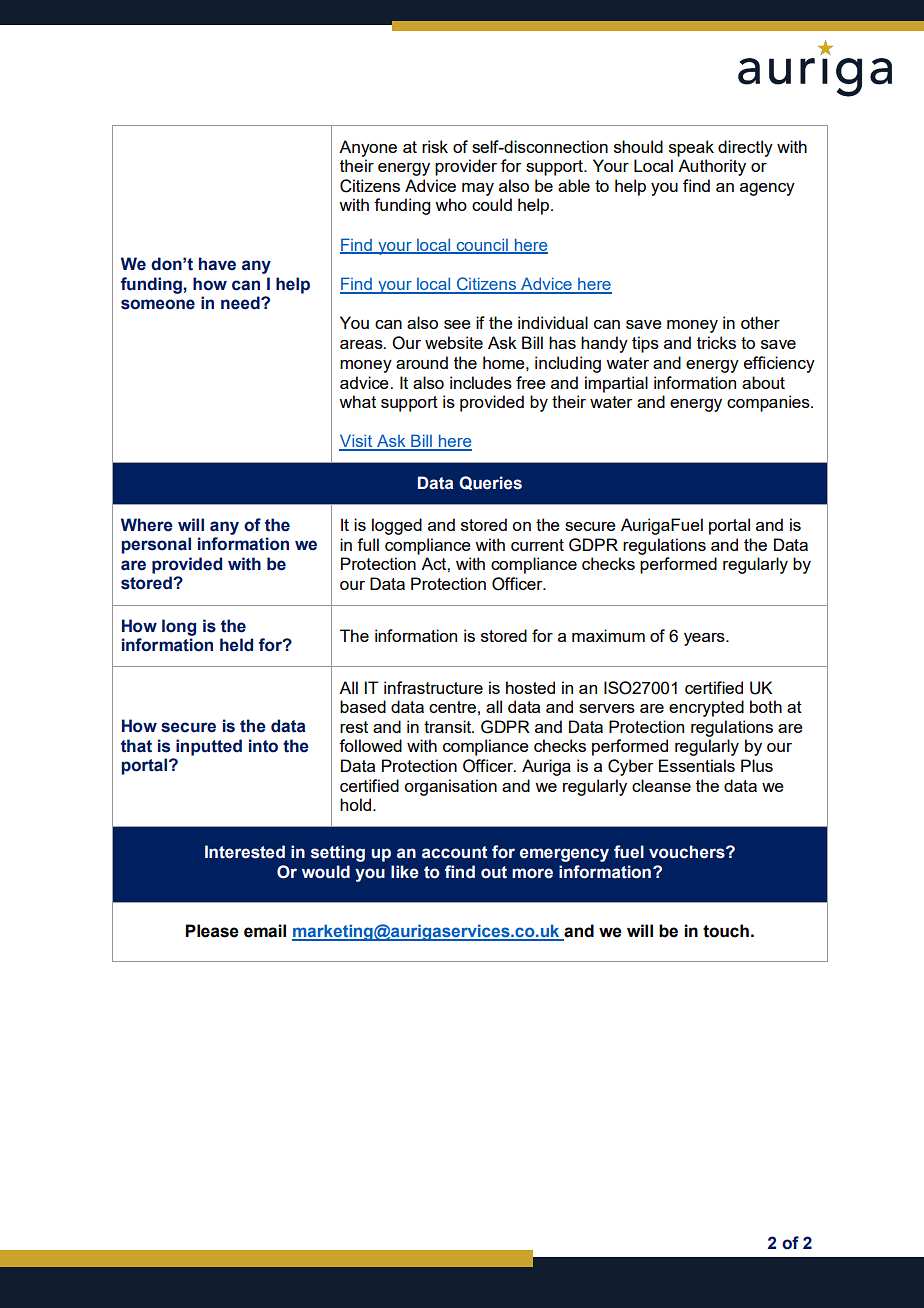  I want to click on like, so click(405, 872).
